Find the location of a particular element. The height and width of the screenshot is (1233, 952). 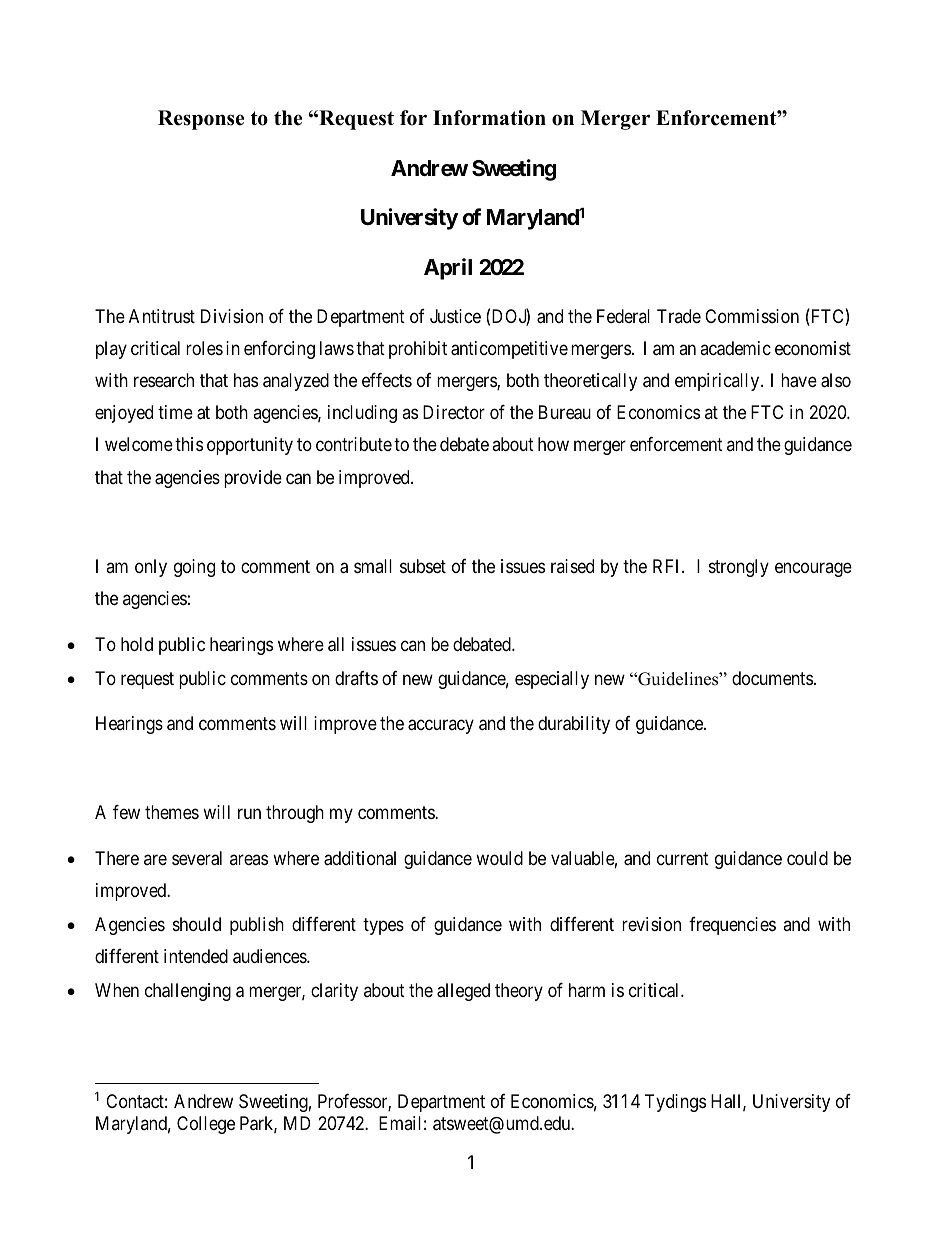

research is located at coordinates (164, 380).
